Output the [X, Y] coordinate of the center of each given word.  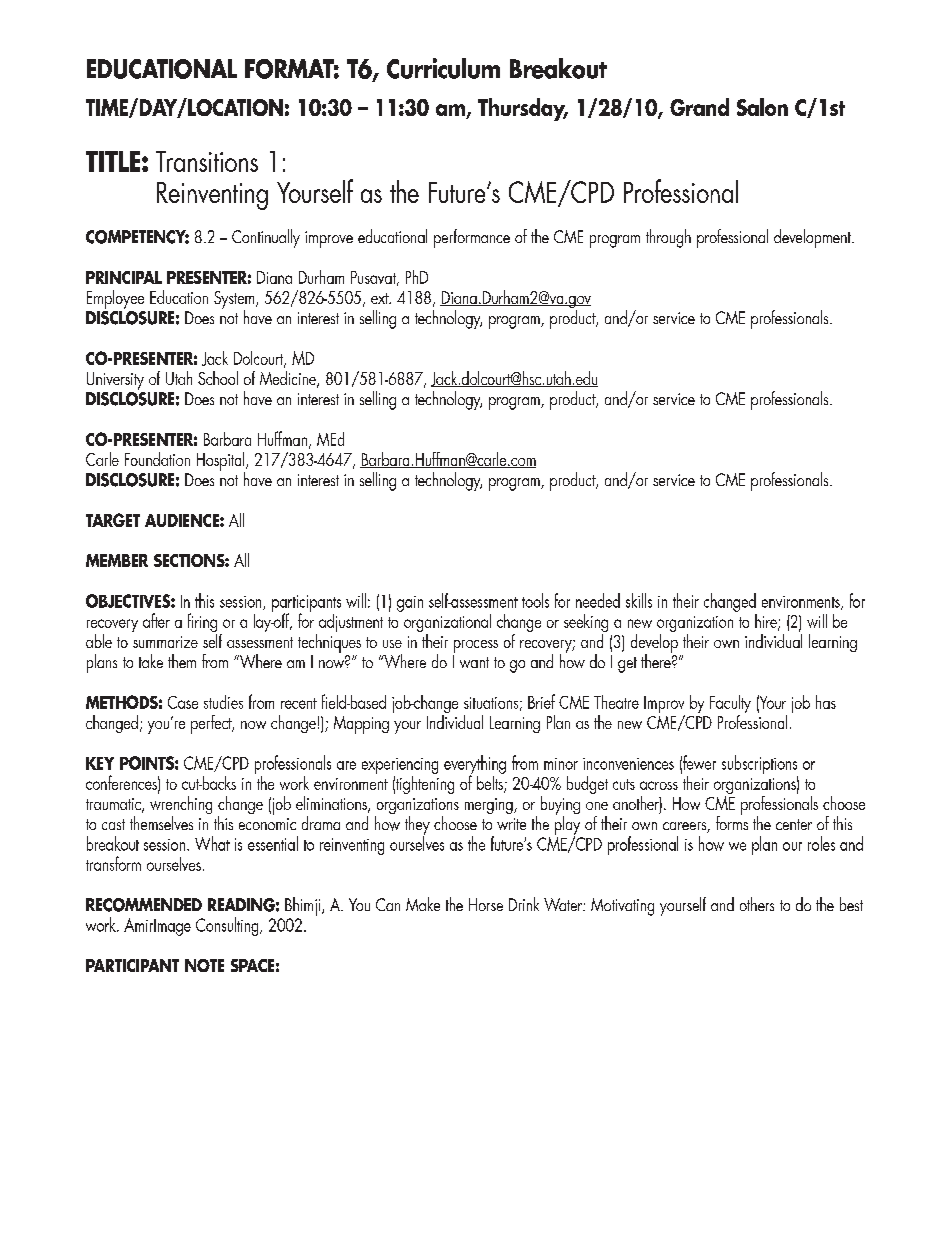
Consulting [228, 926]
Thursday [523, 109]
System [235, 301]
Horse [486, 904]
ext [381, 298]
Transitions [207, 161]
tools [535, 600]
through [668, 238]
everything [475, 765]
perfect [212, 724]
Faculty [730, 705]
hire [767, 622]
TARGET [113, 520]
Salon [762, 107]
